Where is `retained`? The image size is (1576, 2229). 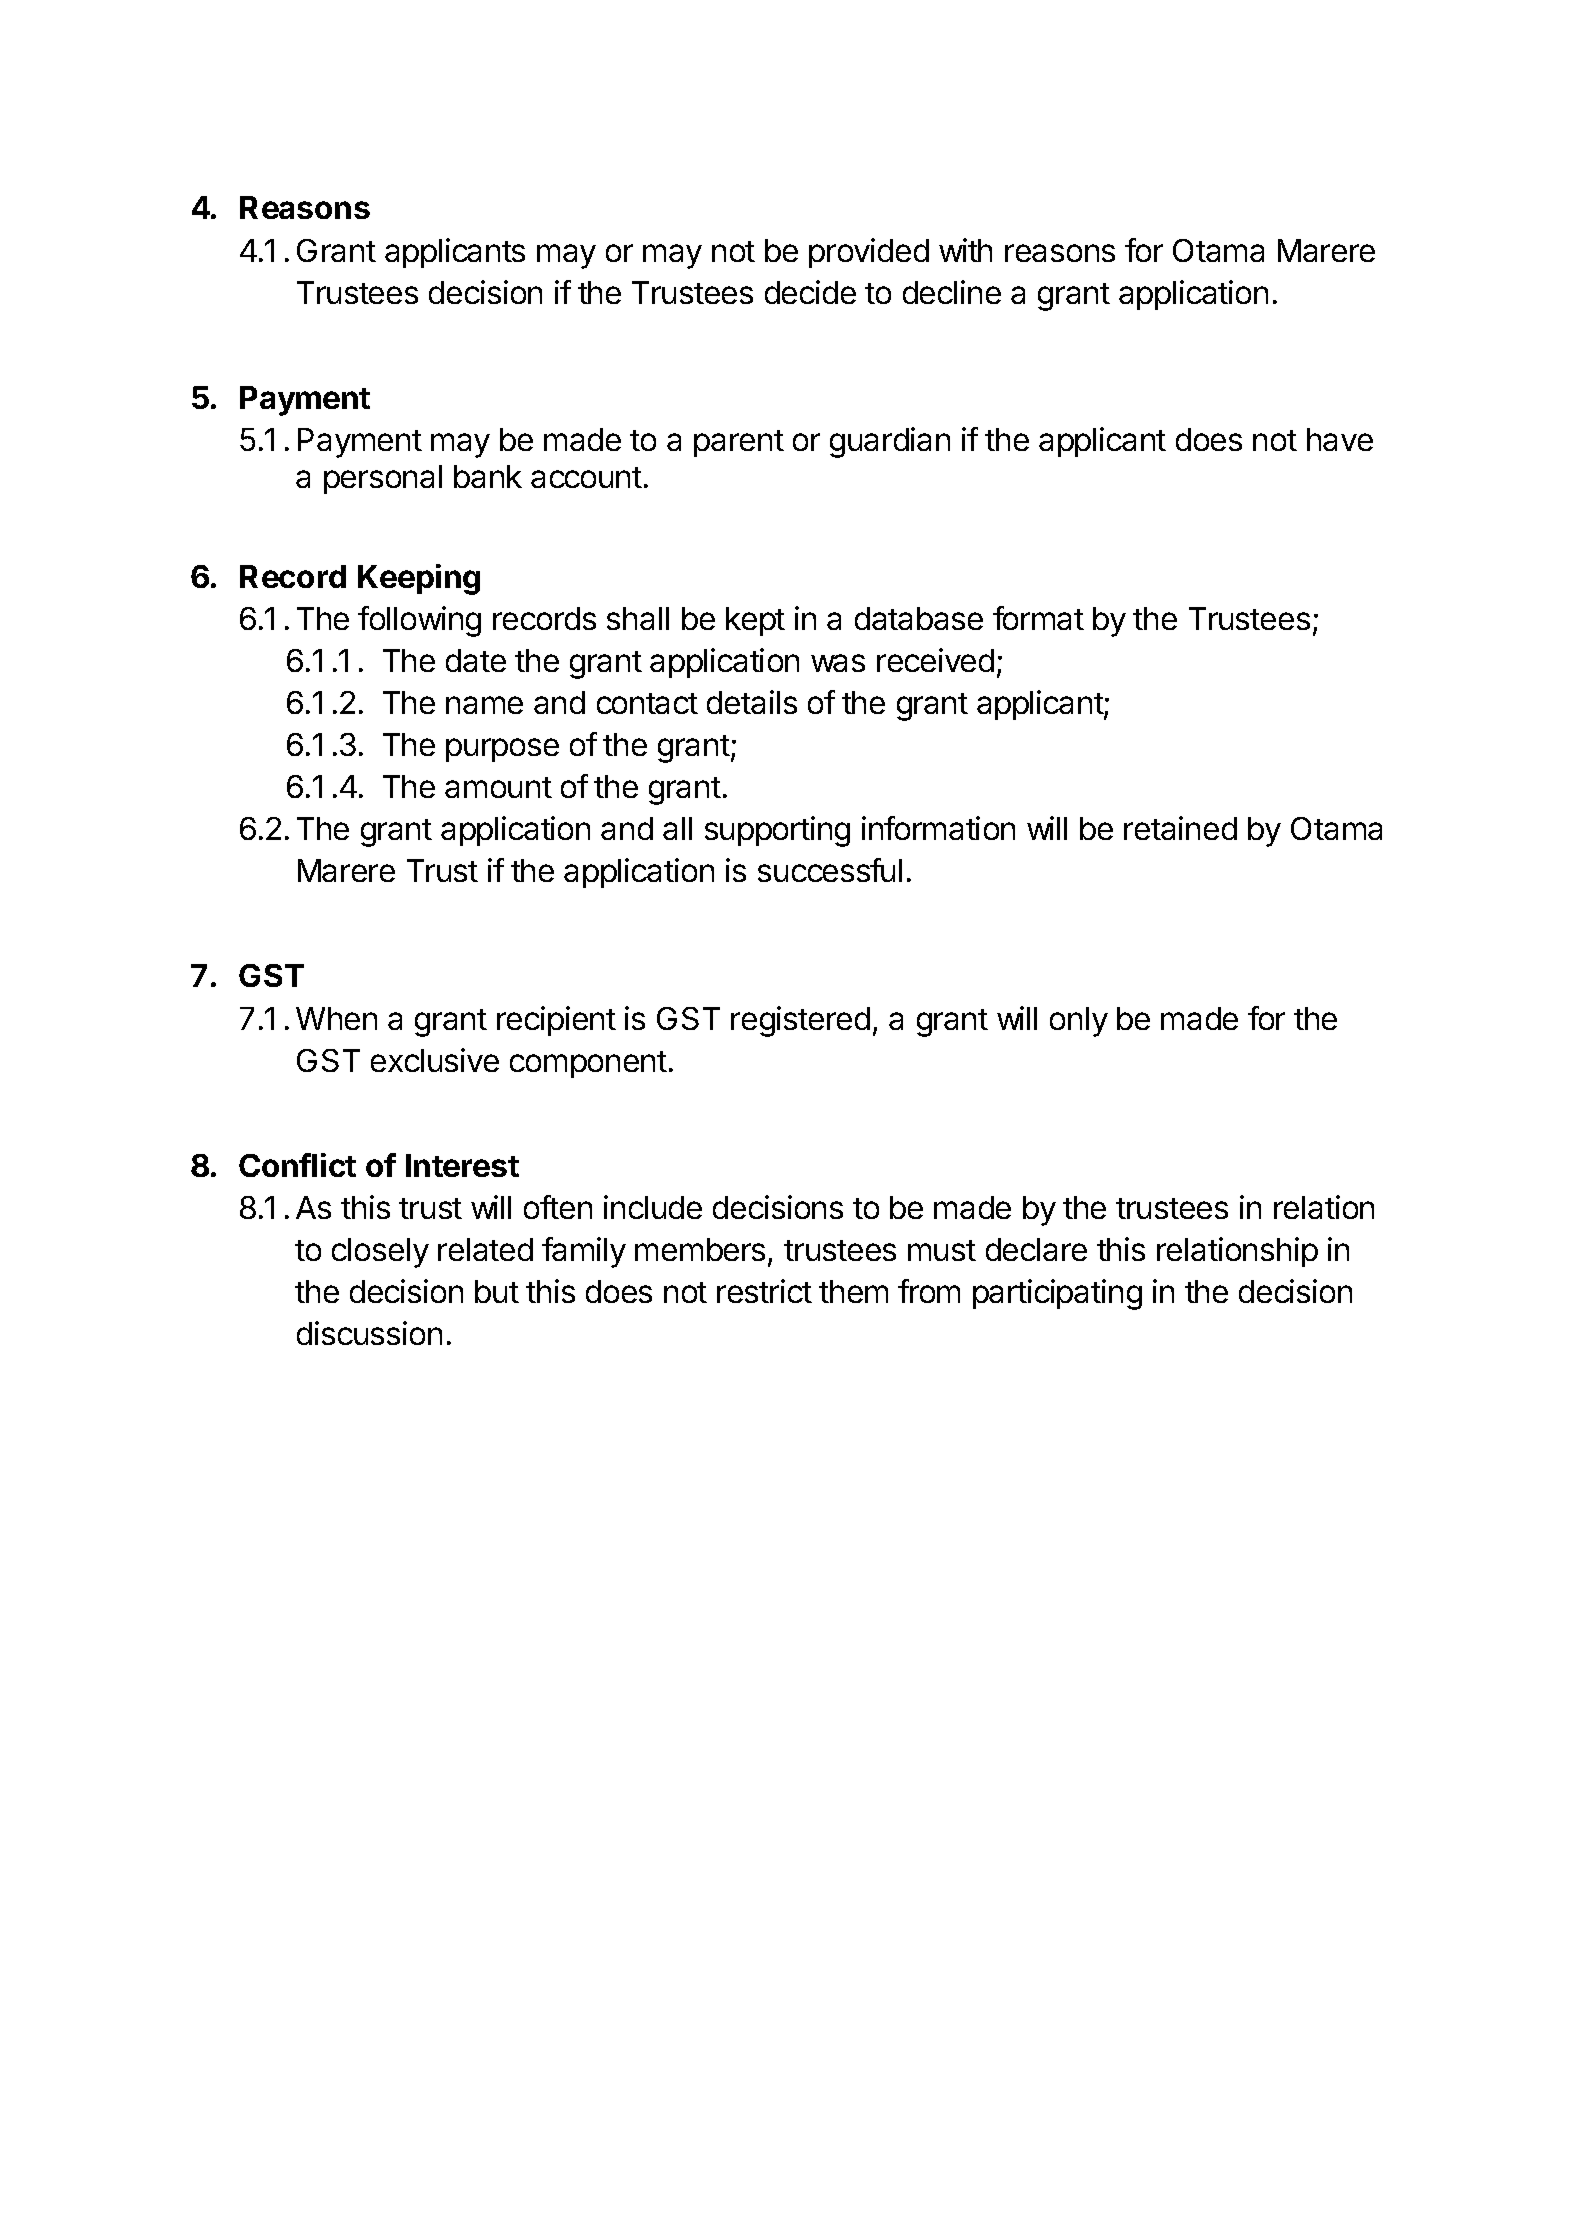
retained is located at coordinates (1180, 828).
